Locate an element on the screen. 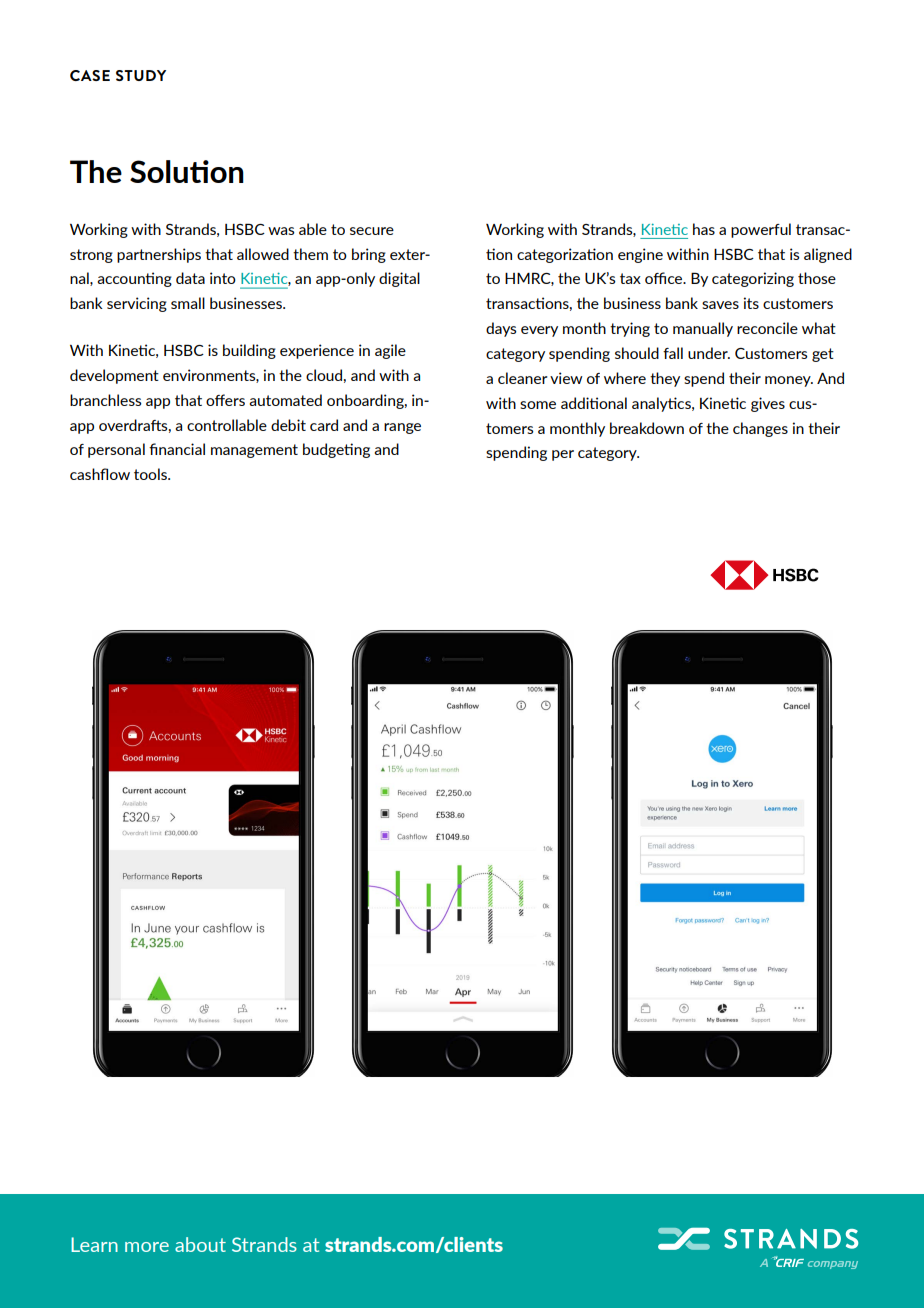 The height and width of the screenshot is (1308, 924). more is located at coordinates (147, 1247).
